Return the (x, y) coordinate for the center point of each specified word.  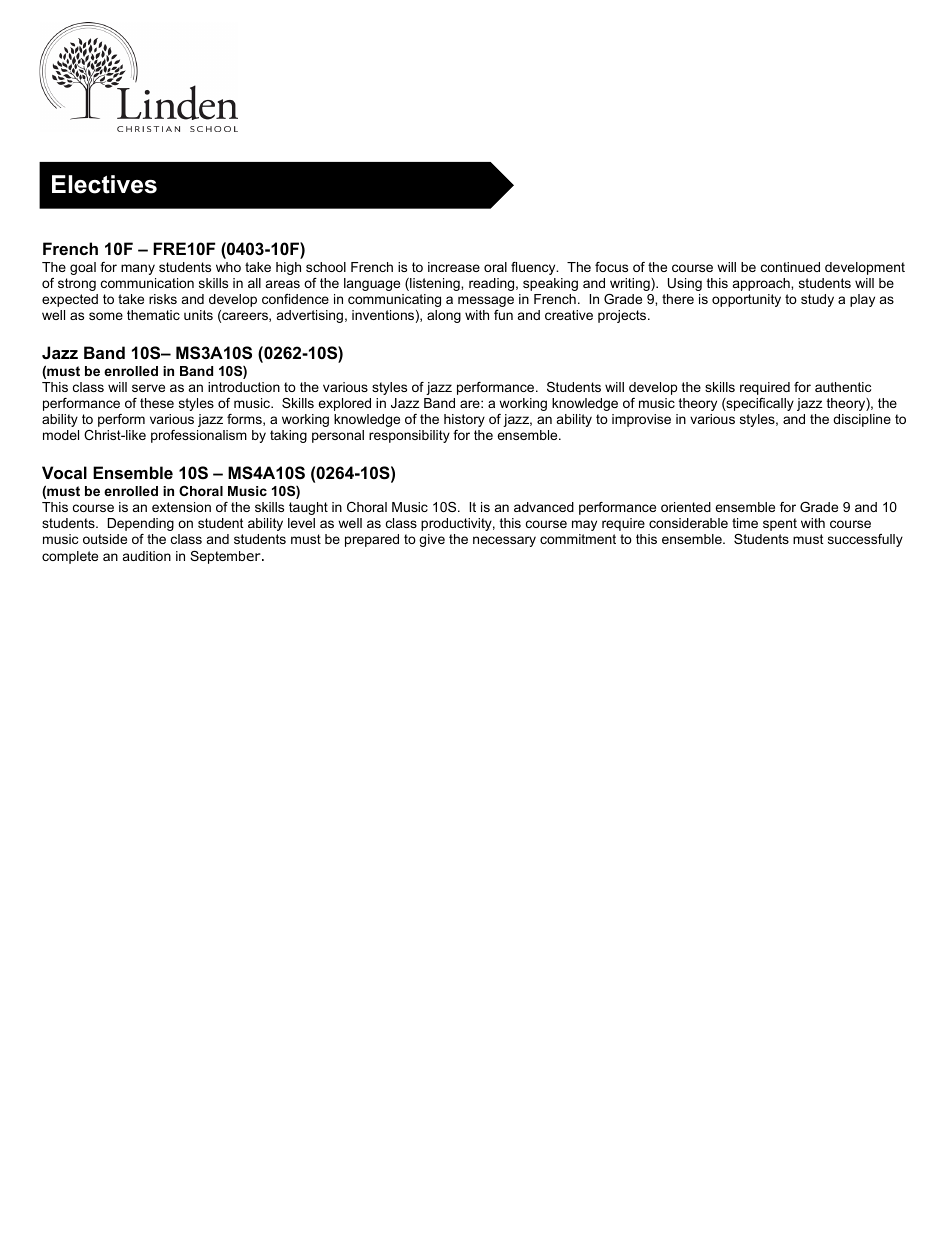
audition (147, 556)
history (464, 420)
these (157, 403)
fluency (534, 268)
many (138, 269)
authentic (843, 387)
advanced (544, 507)
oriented (686, 507)
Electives (104, 184)
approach (762, 284)
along (444, 316)
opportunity (746, 300)
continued (790, 267)
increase (454, 267)
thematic (153, 315)
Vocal (64, 472)
